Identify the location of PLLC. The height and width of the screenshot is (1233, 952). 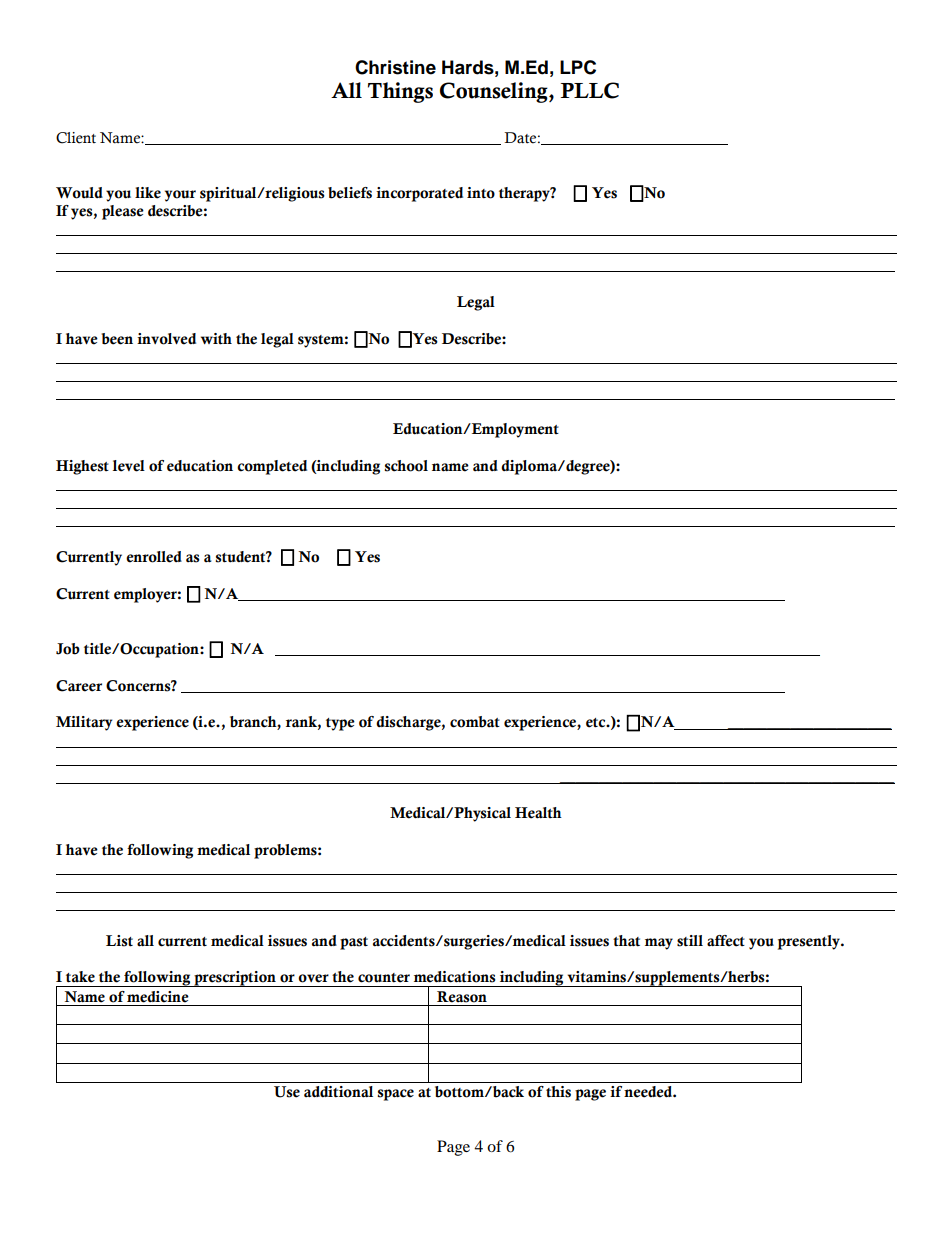
(589, 90).
